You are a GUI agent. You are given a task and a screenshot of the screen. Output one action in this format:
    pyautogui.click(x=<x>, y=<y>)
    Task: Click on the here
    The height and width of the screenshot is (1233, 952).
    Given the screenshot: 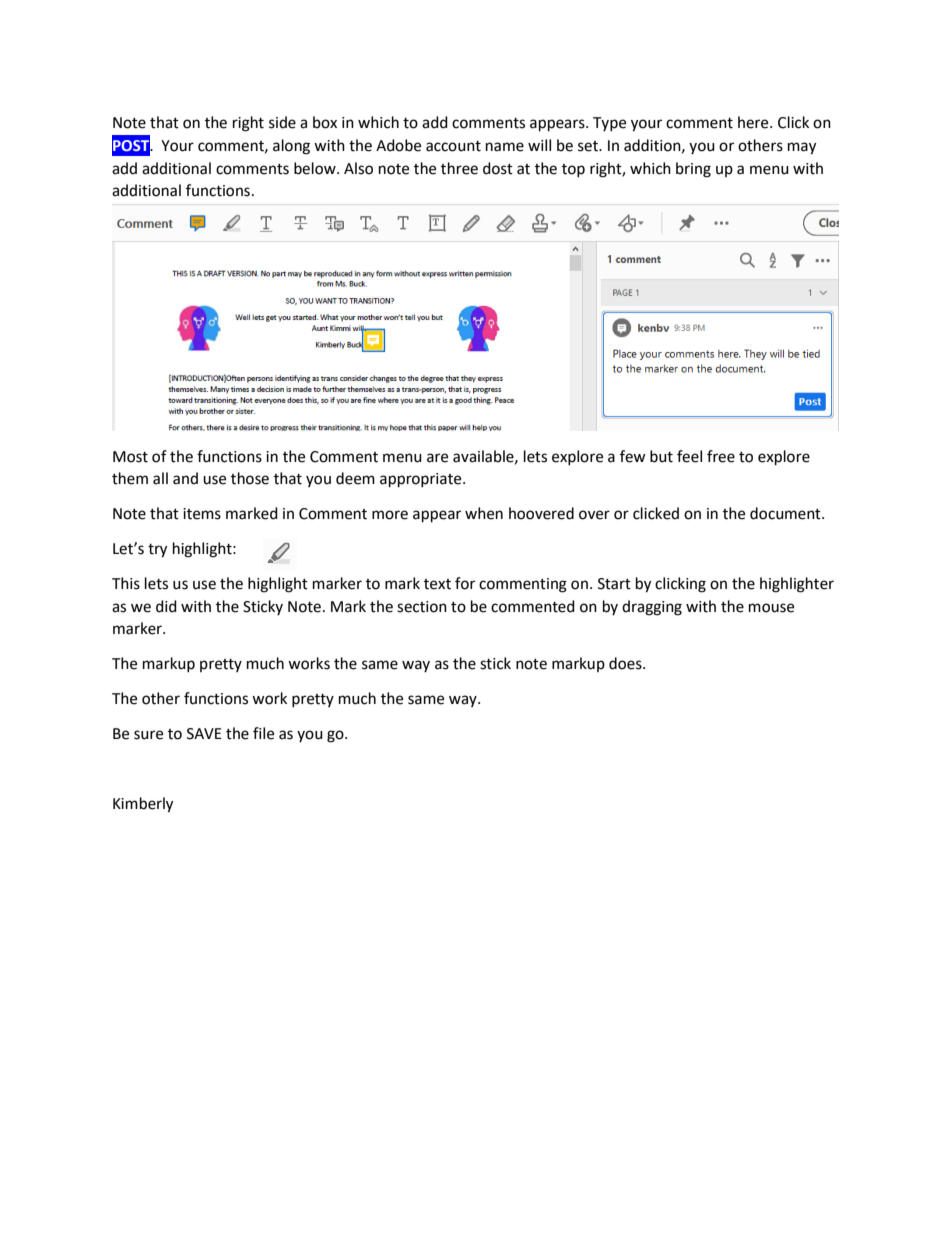 What is the action you would take?
    pyautogui.click(x=754, y=122)
